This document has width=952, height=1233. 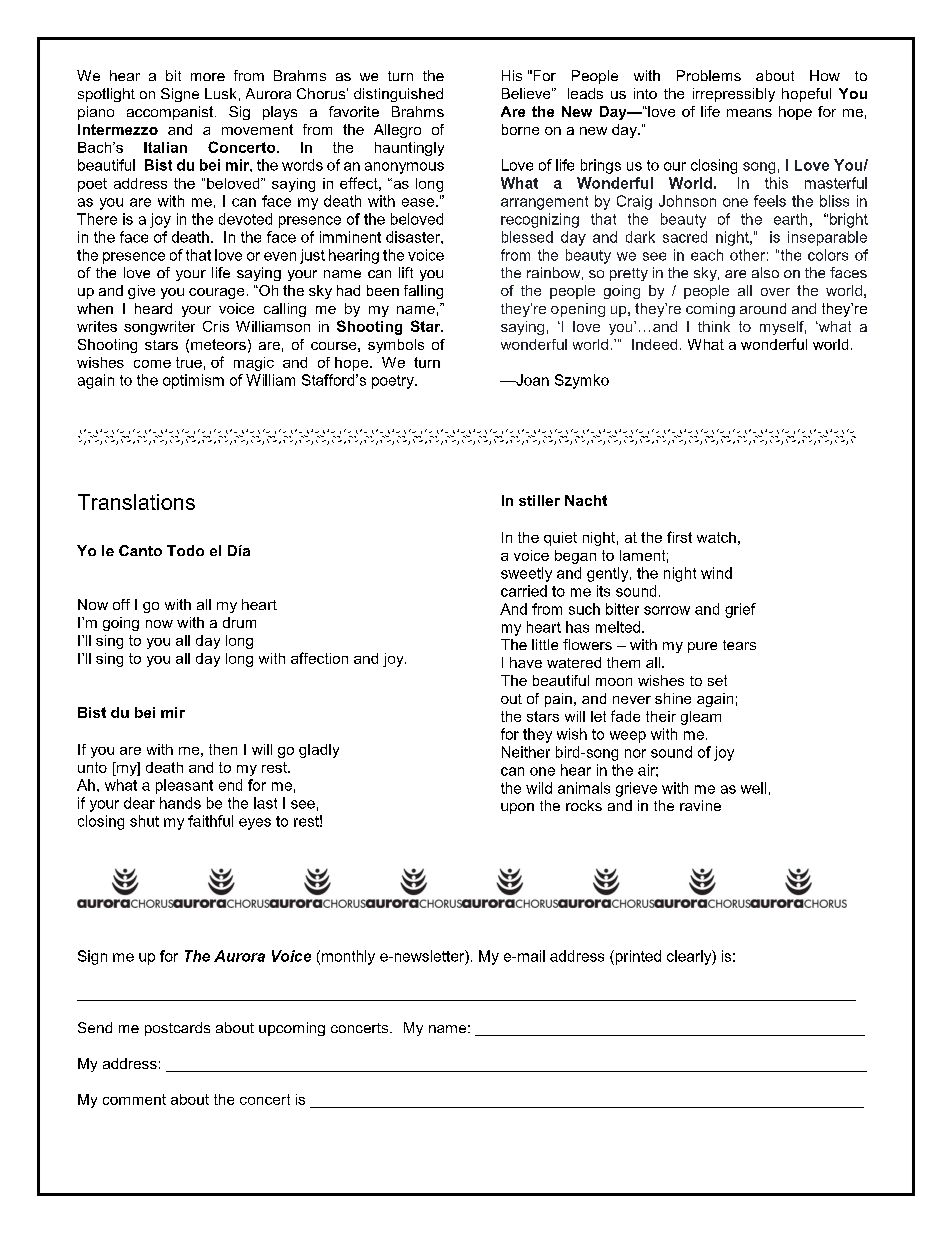 What do you see at coordinates (210, 821) in the document?
I see `faithful` at bounding box center [210, 821].
